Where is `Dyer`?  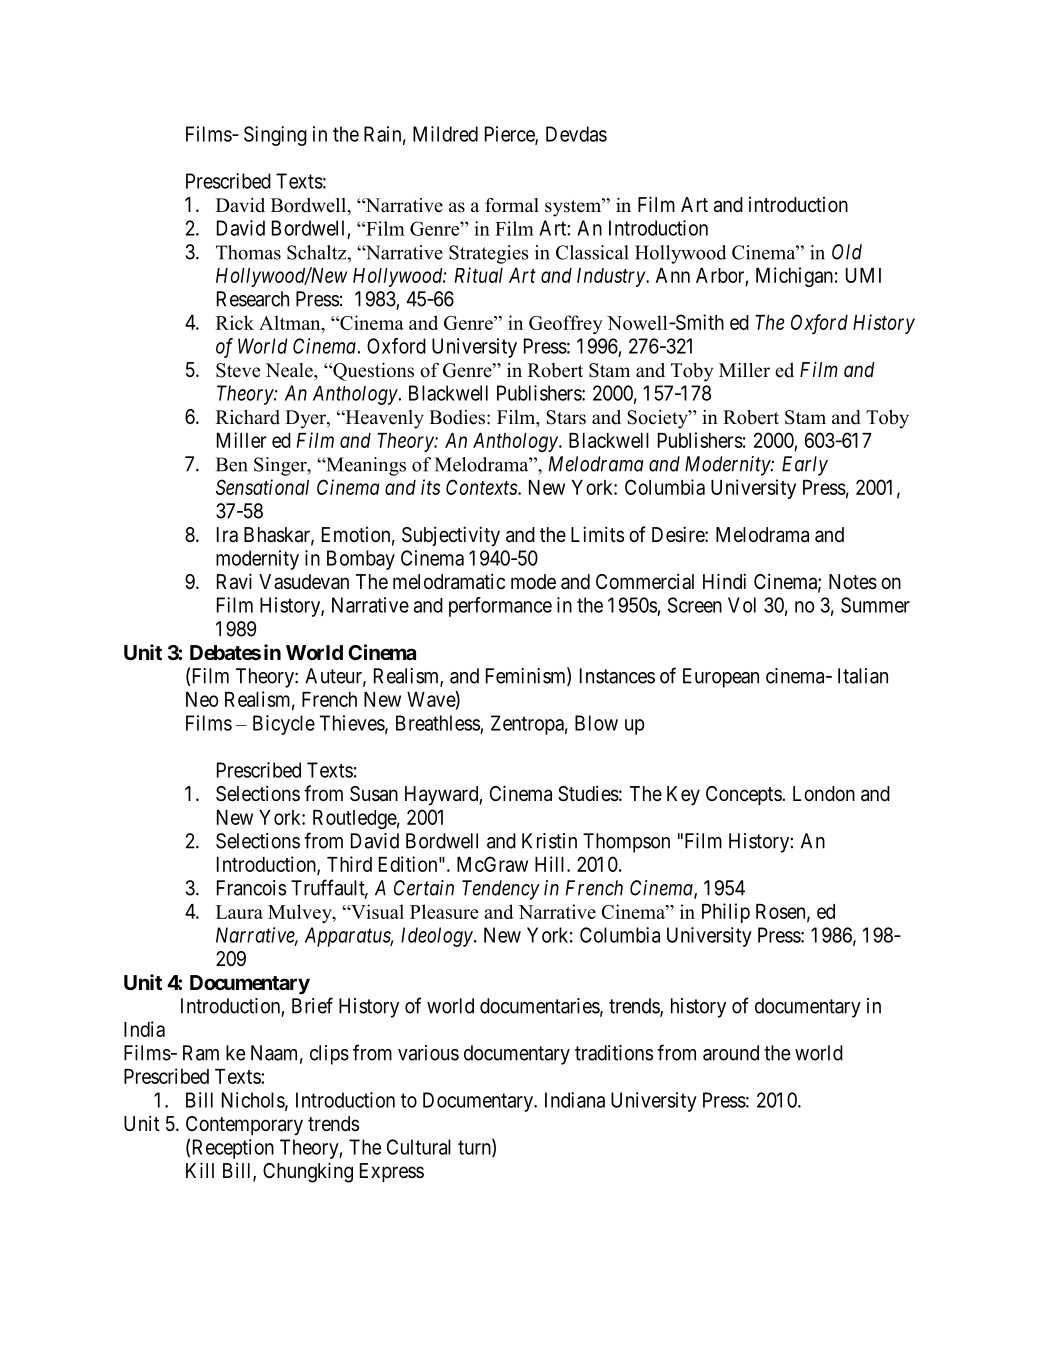 Dyer is located at coordinates (306, 419).
